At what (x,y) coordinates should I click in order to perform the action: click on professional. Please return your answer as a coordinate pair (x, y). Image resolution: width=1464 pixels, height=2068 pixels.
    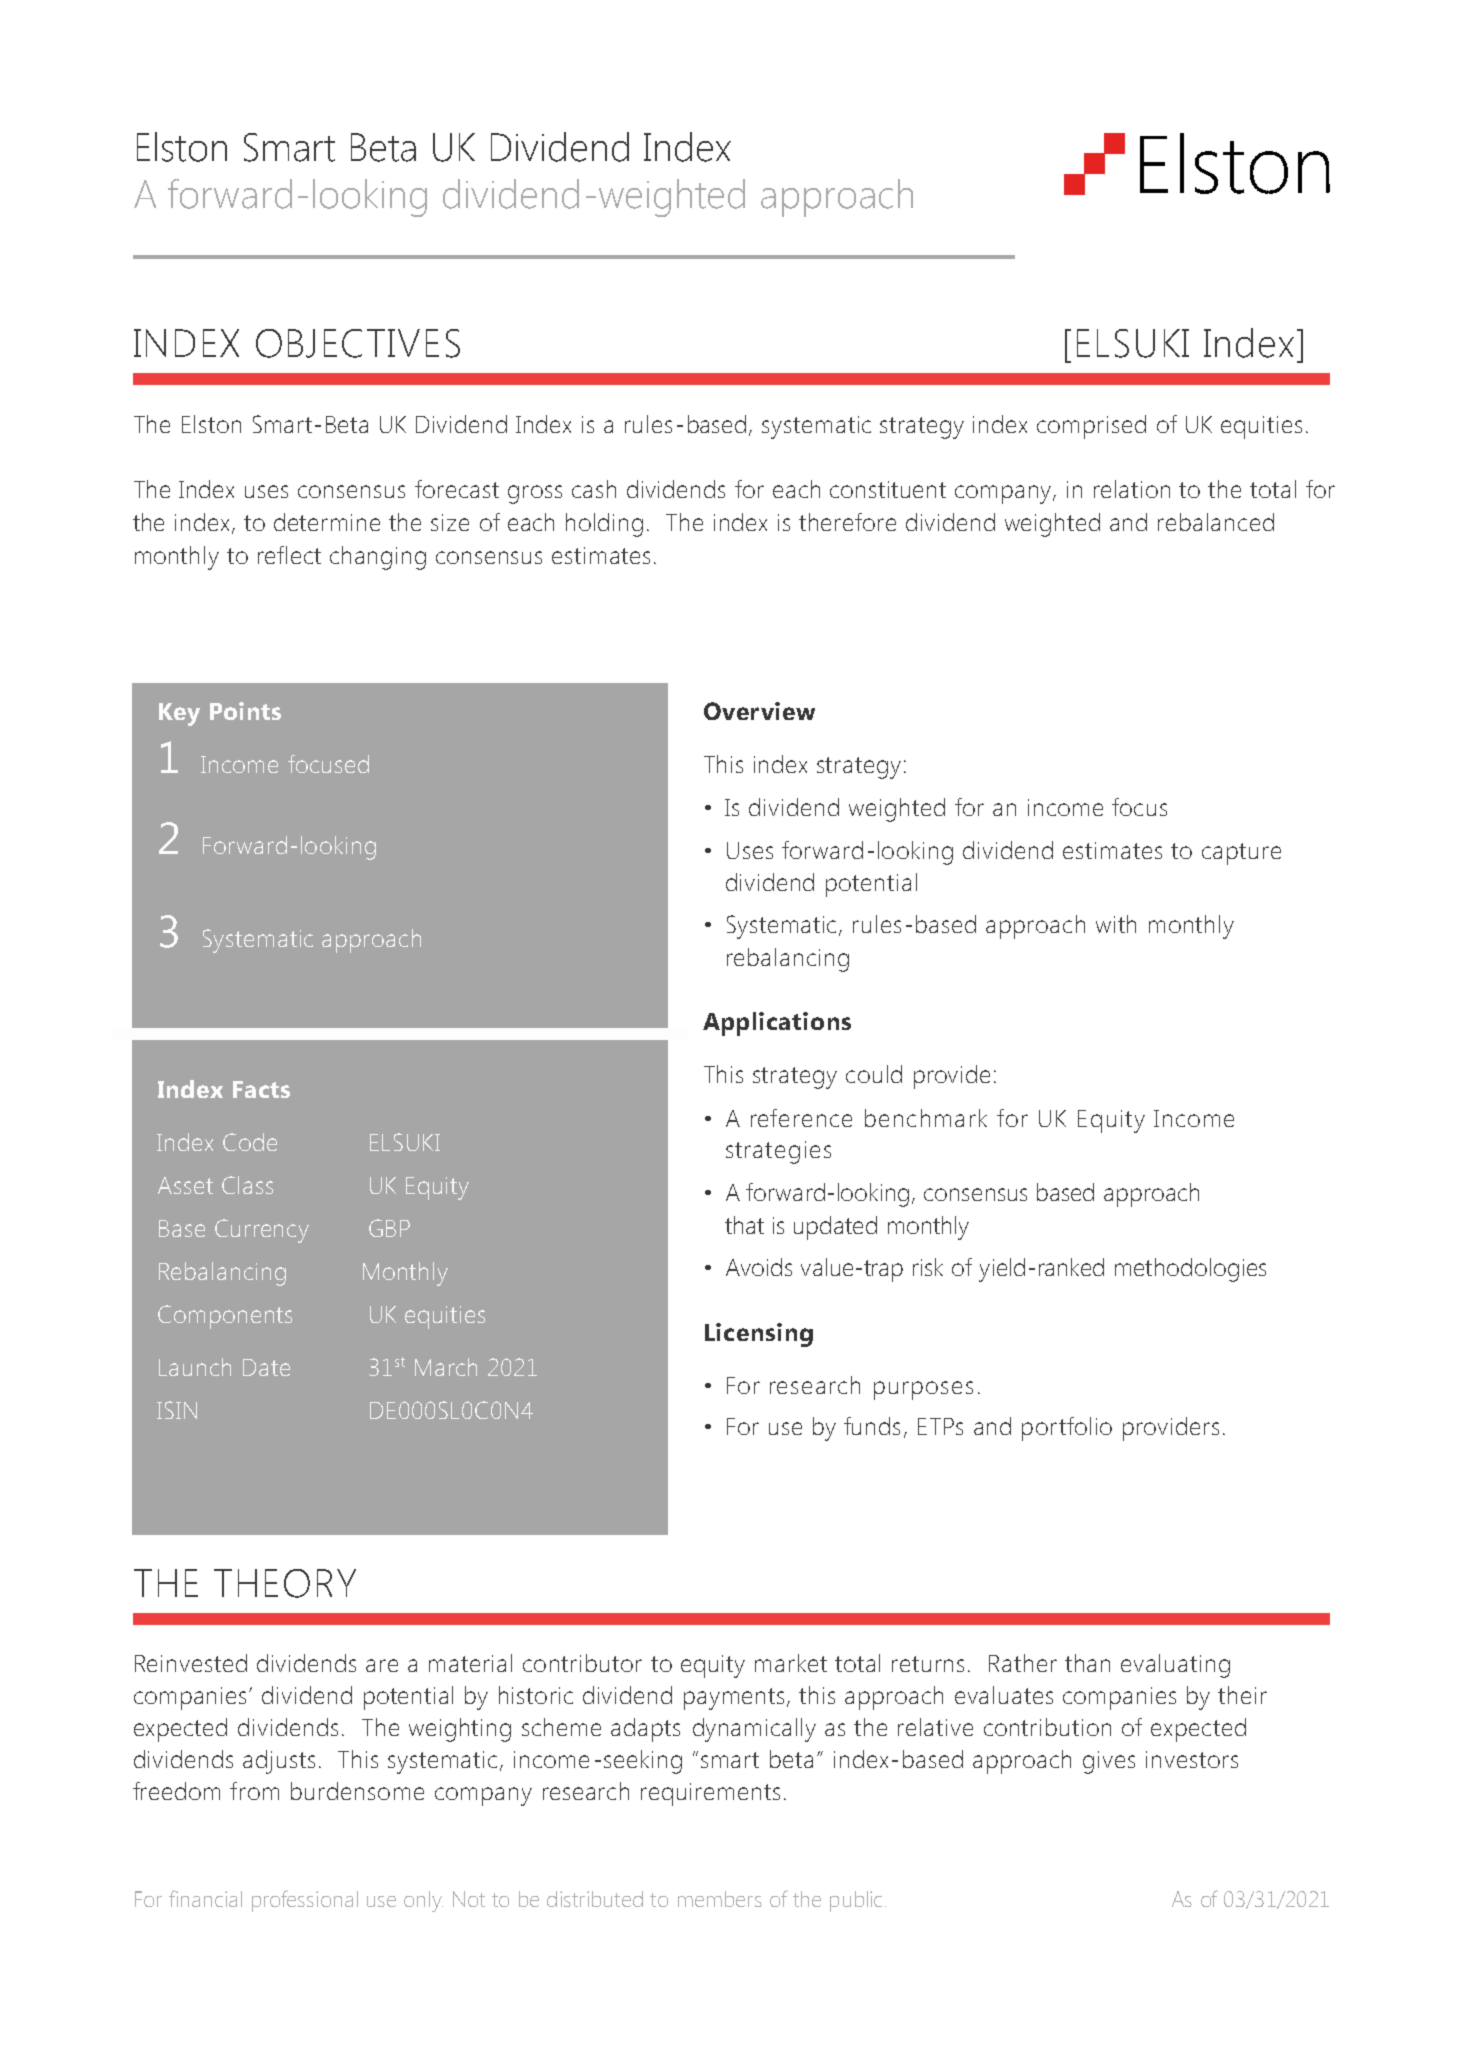
    Looking at the image, I should click on (305, 1901).
